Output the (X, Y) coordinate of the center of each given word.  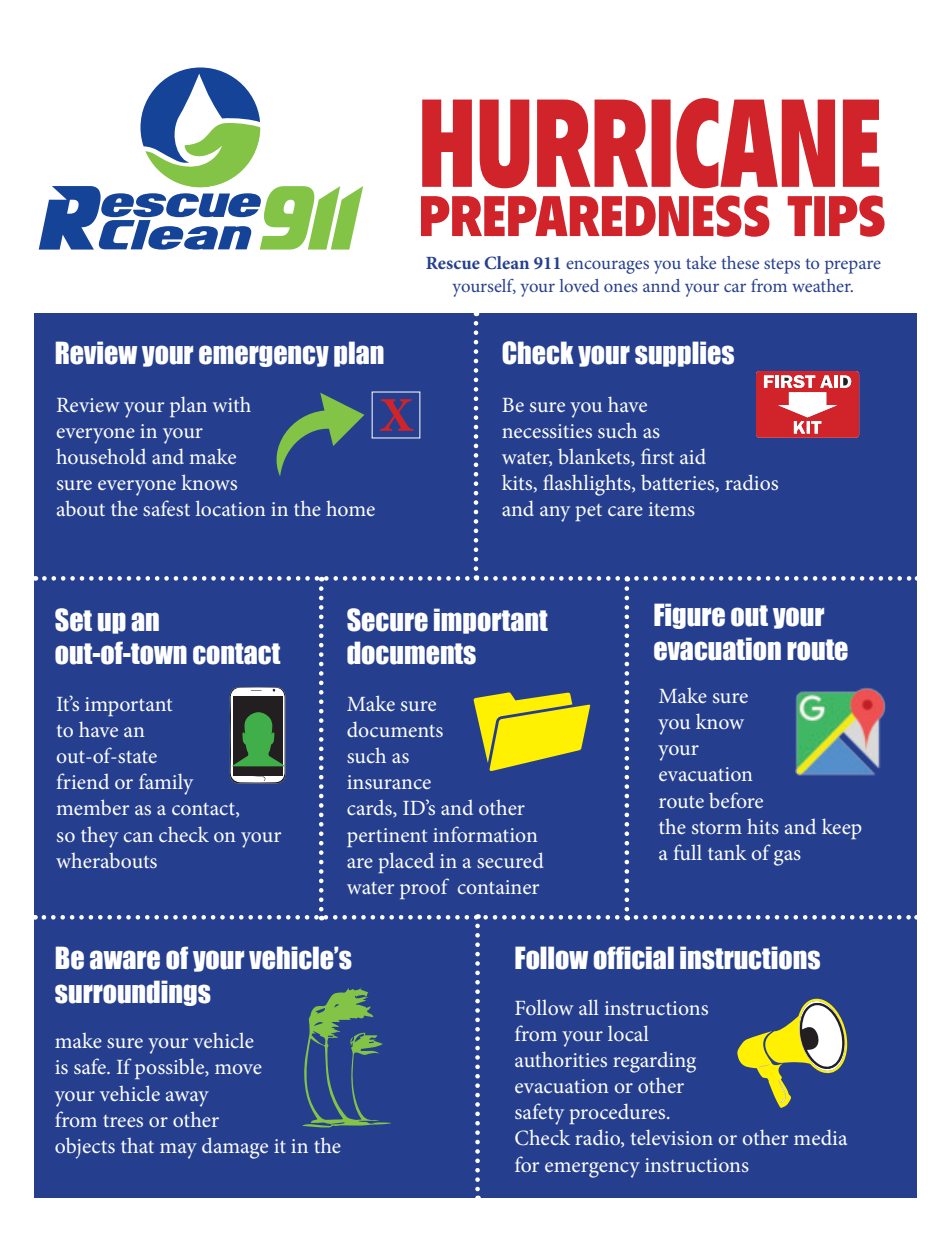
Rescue (453, 263)
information (485, 834)
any (555, 514)
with (232, 404)
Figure (689, 616)
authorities (561, 1059)
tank (727, 852)
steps (782, 266)
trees (123, 1121)
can (138, 837)
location (230, 508)
